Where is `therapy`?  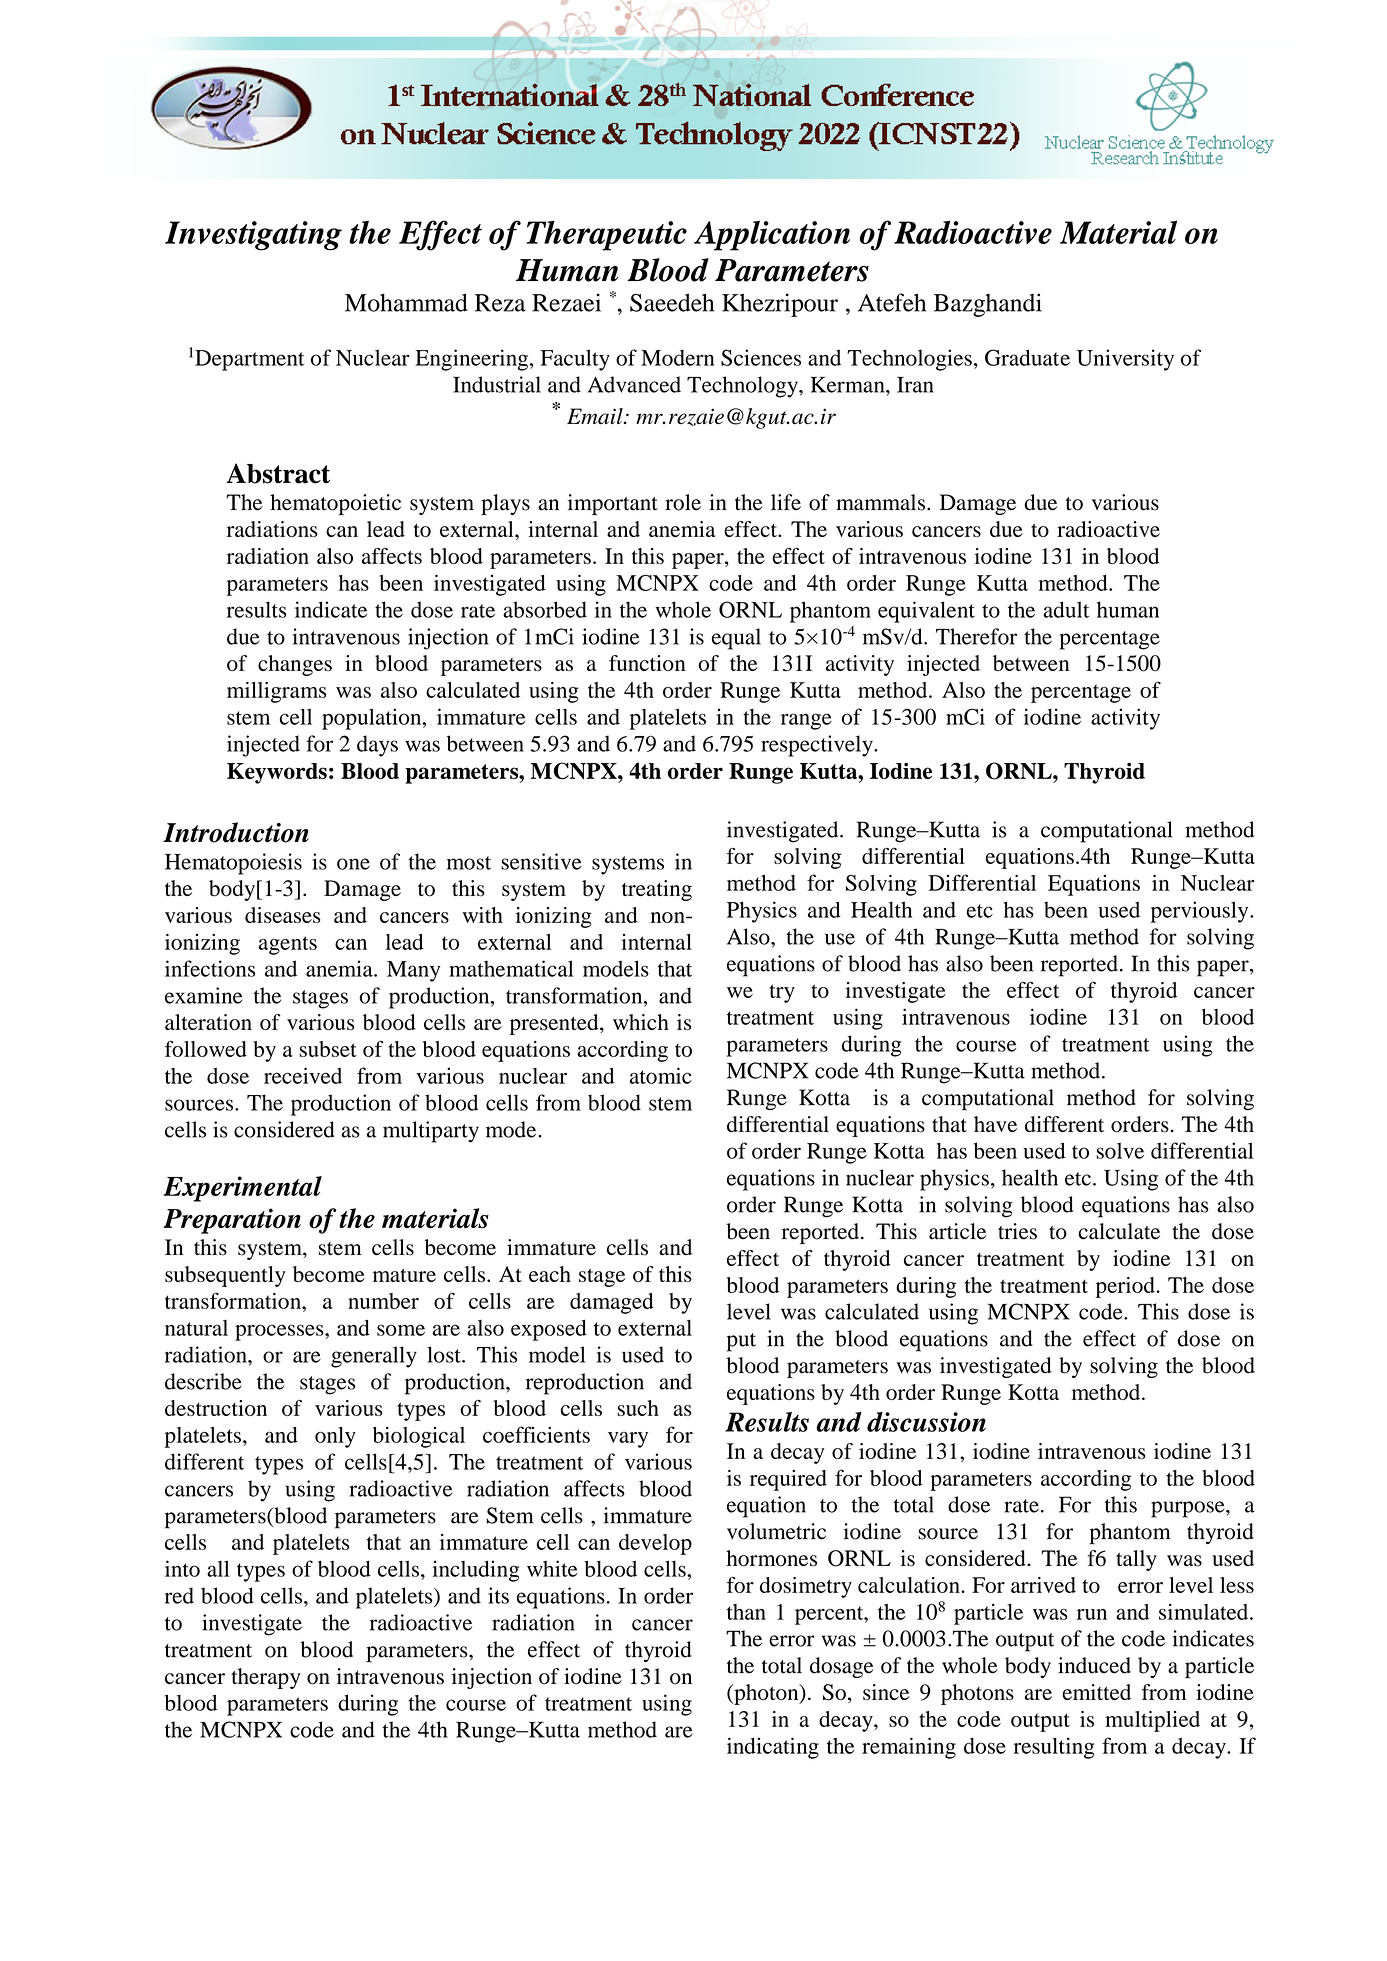
therapy is located at coordinates (266, 1678).
